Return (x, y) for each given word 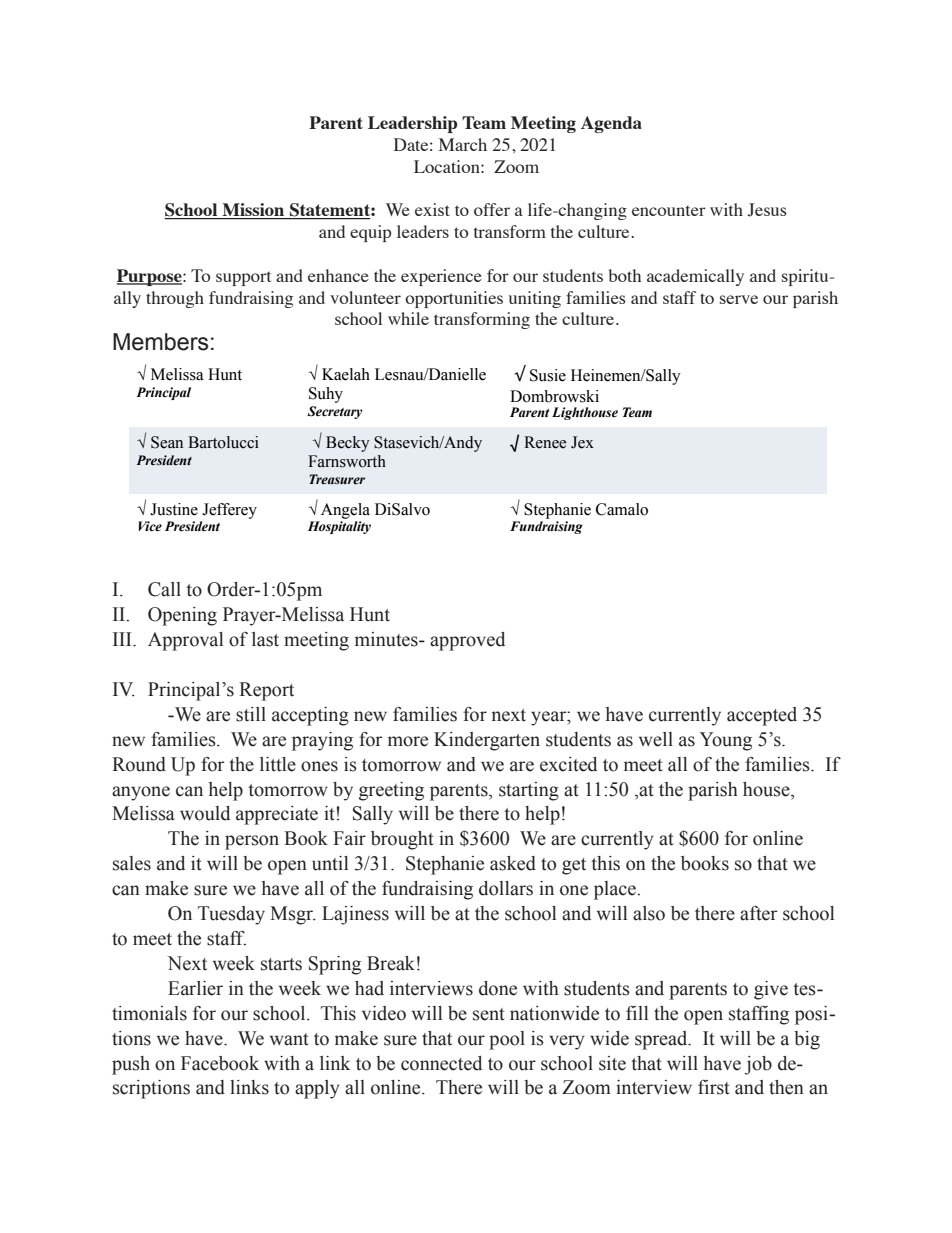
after (758, 913)
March (463, 144)
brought (402, 840)
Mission (253, 211)
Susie (548, 375)
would (205, 813)
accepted (762, 716)
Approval (185, 641)
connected (441, 1063)
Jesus (767, 210)
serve (739, 299)
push (131, 1065)
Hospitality (339, 527)
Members (160, 342)
